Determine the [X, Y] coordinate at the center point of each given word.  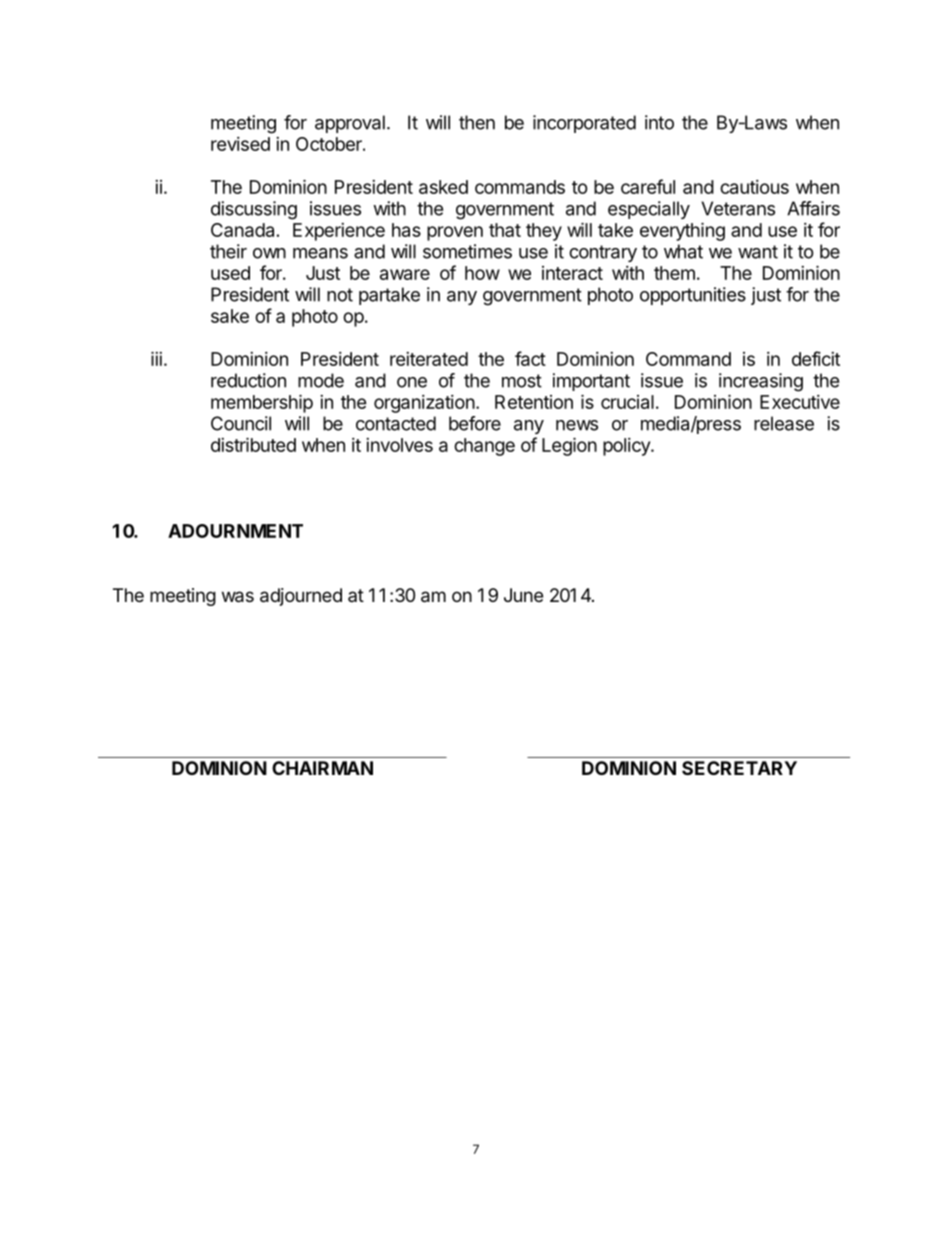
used [230, 273]
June [523, 595]
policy [627, 447]
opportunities [693, 296]
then [477, 122]
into [659, 122]
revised [240, 144]
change [484, 447]
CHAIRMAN [322, 768]
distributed [253, 444]
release [784, 423]
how [482, 273]
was [238, 597]
